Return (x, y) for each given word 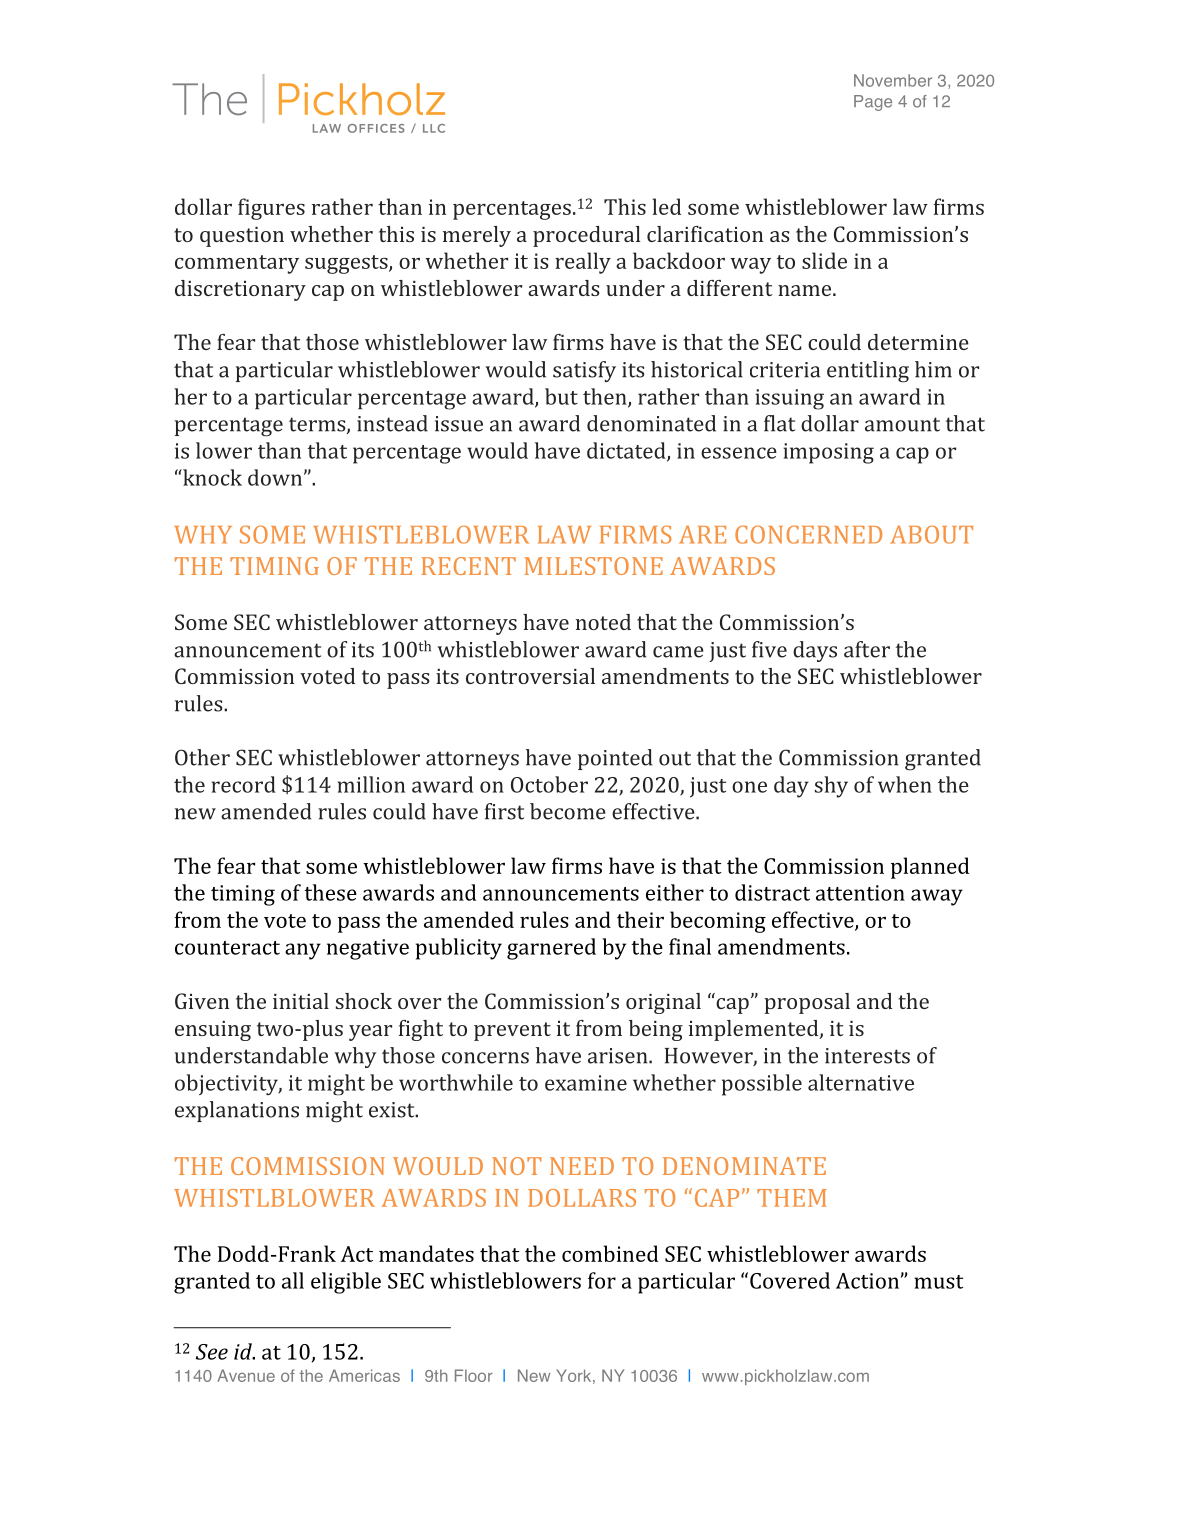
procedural (587, 236)
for (602, 1280)
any (303, 951)
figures (271, 209)
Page (873, 103)
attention (860, 893)
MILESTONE (593, 566)
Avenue (246, 1375)
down (276, 477)
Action (867, 1281)
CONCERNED (808, 534)
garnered (551, 949)
